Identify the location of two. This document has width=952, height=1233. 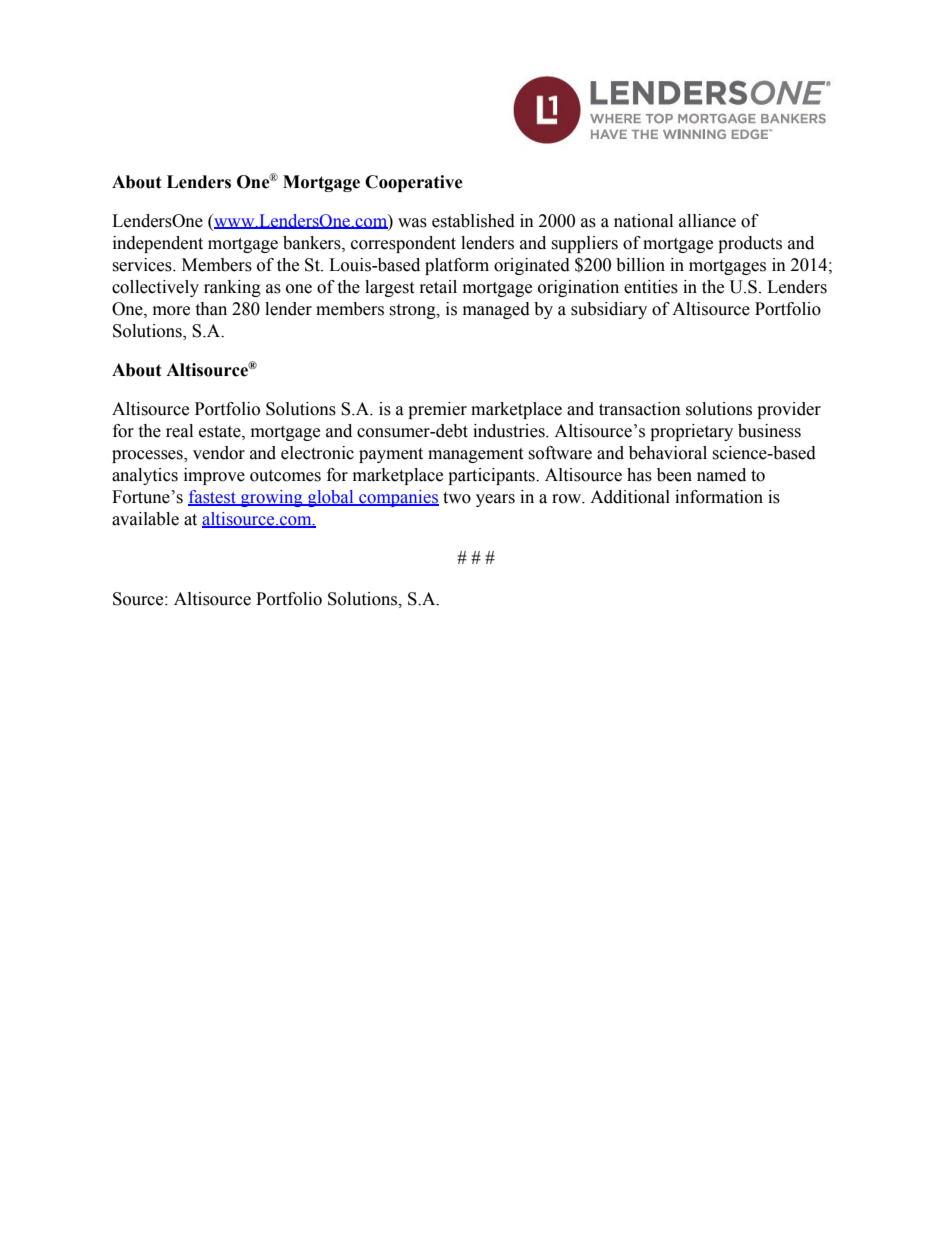
(457, 498).
